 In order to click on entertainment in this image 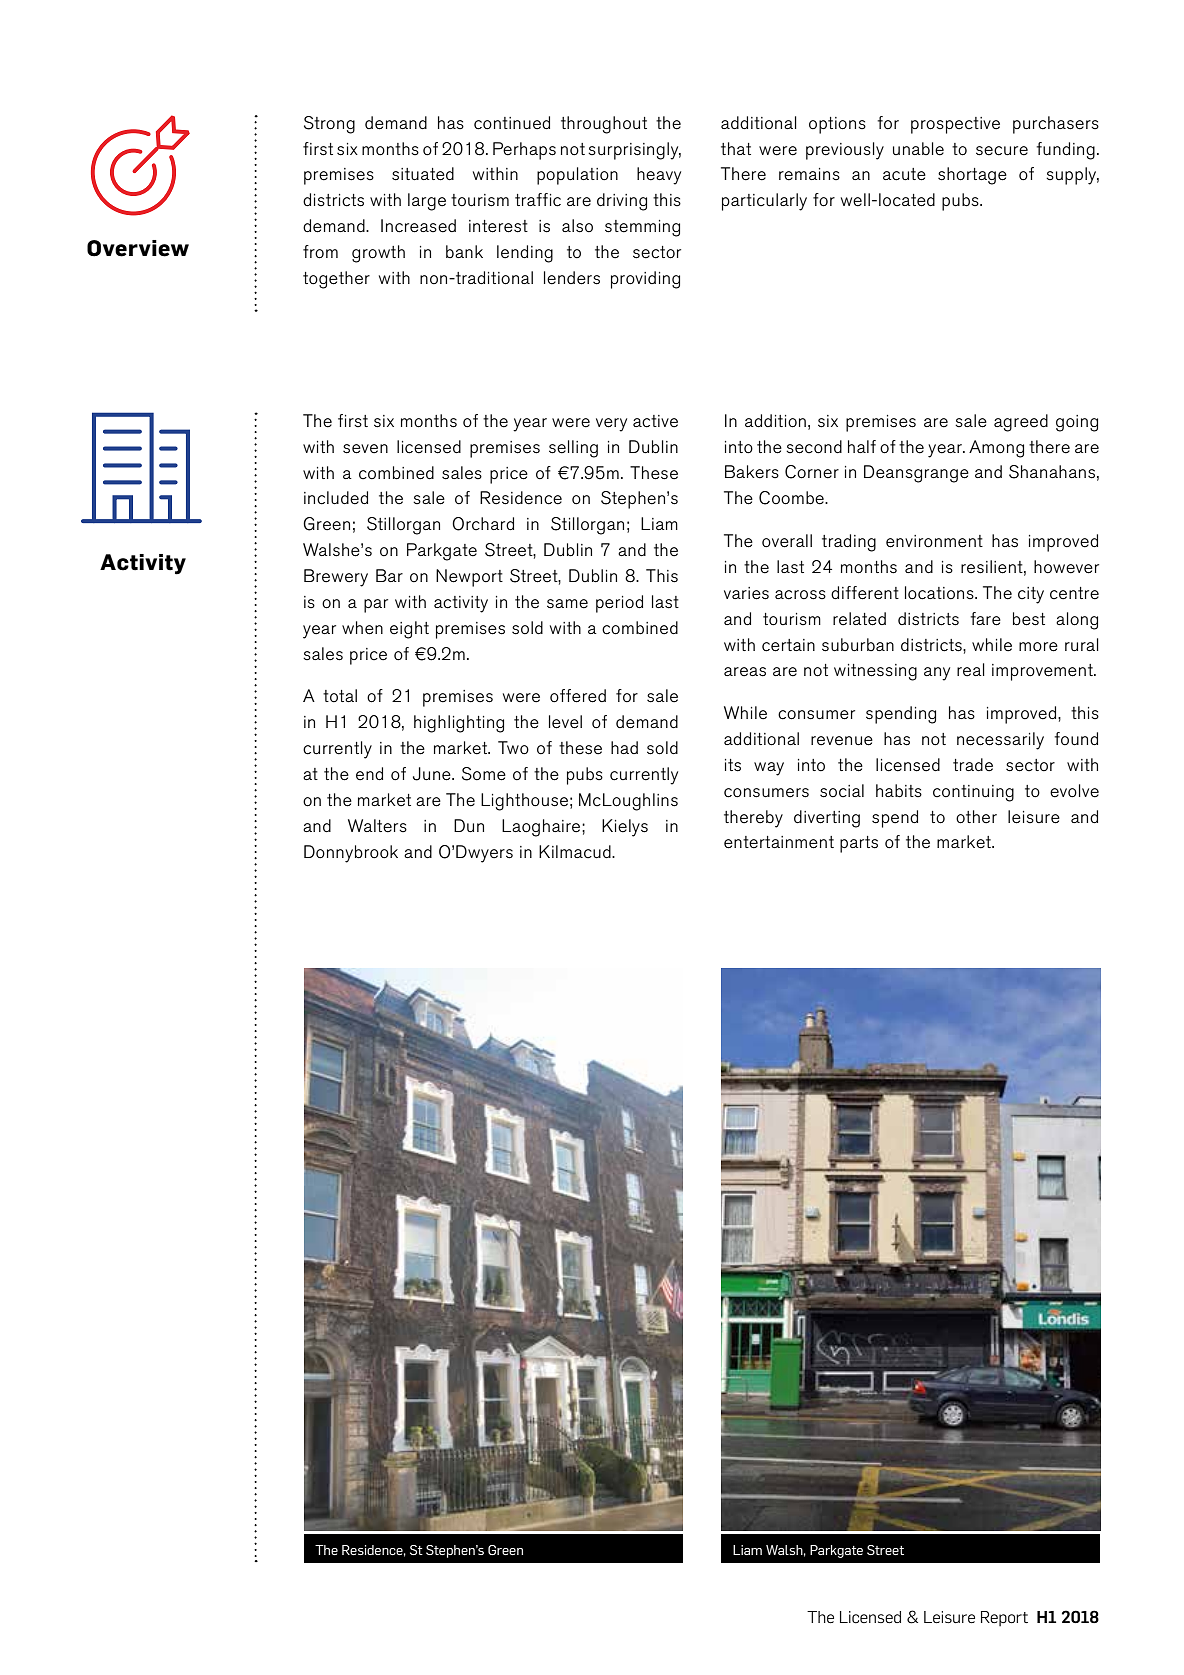, I will do `click(779, 842)`.
